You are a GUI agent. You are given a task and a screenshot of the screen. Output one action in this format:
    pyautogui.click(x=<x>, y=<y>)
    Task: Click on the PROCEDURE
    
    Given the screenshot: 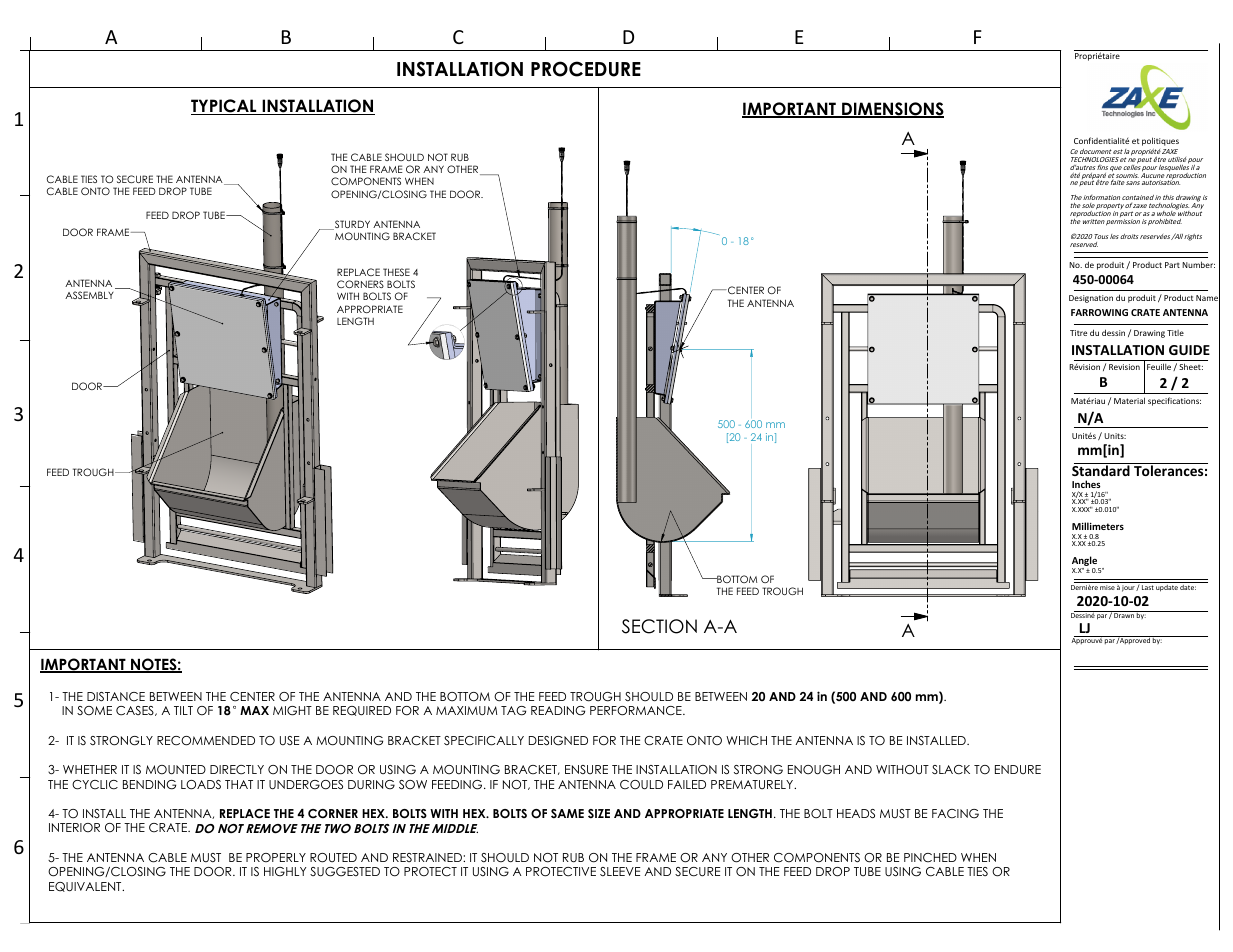 What is the action you would take?
    pyautogui.click(x=586, y=69)
